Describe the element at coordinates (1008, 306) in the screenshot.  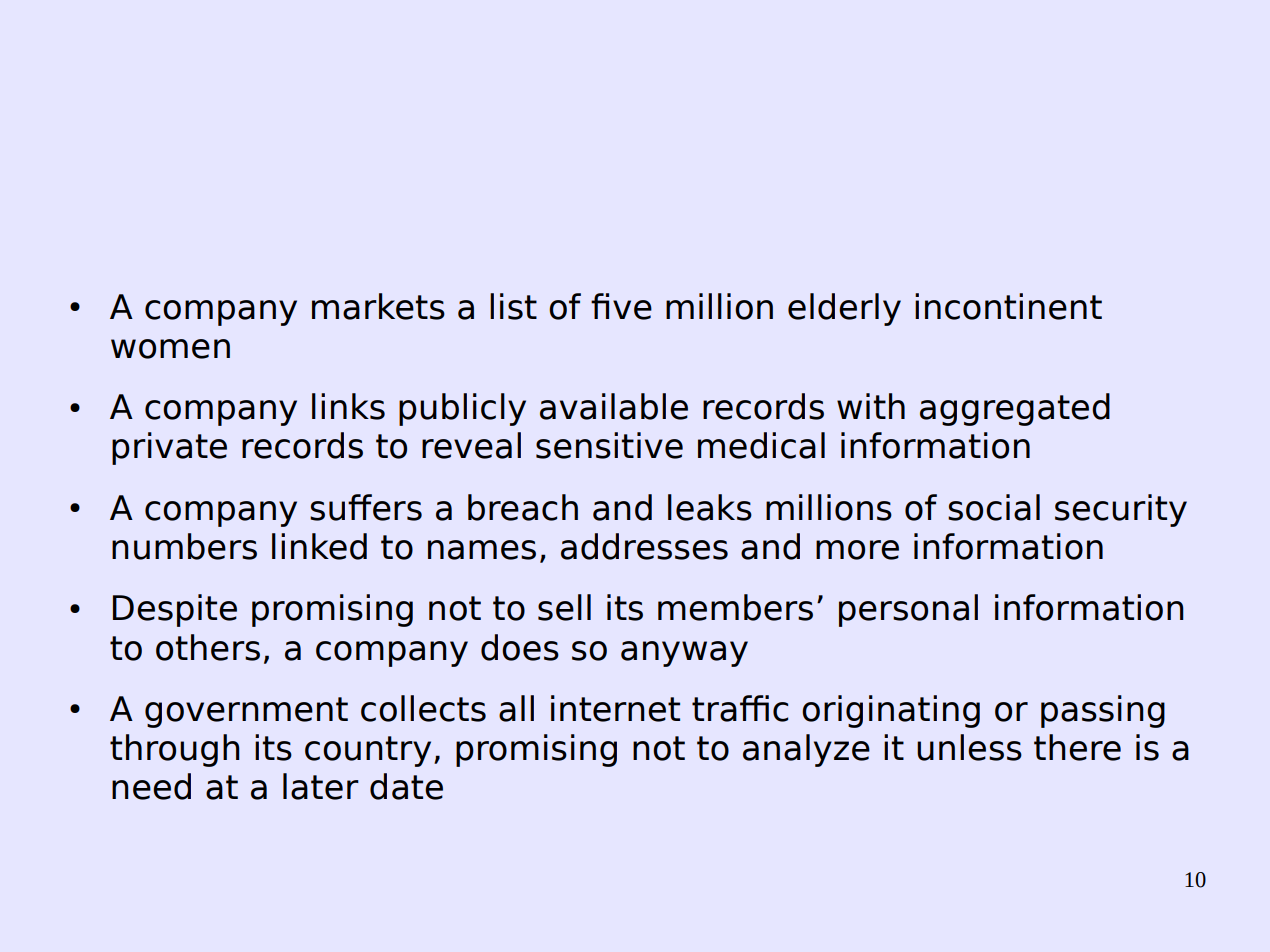
I see `incontinent` at that location.
